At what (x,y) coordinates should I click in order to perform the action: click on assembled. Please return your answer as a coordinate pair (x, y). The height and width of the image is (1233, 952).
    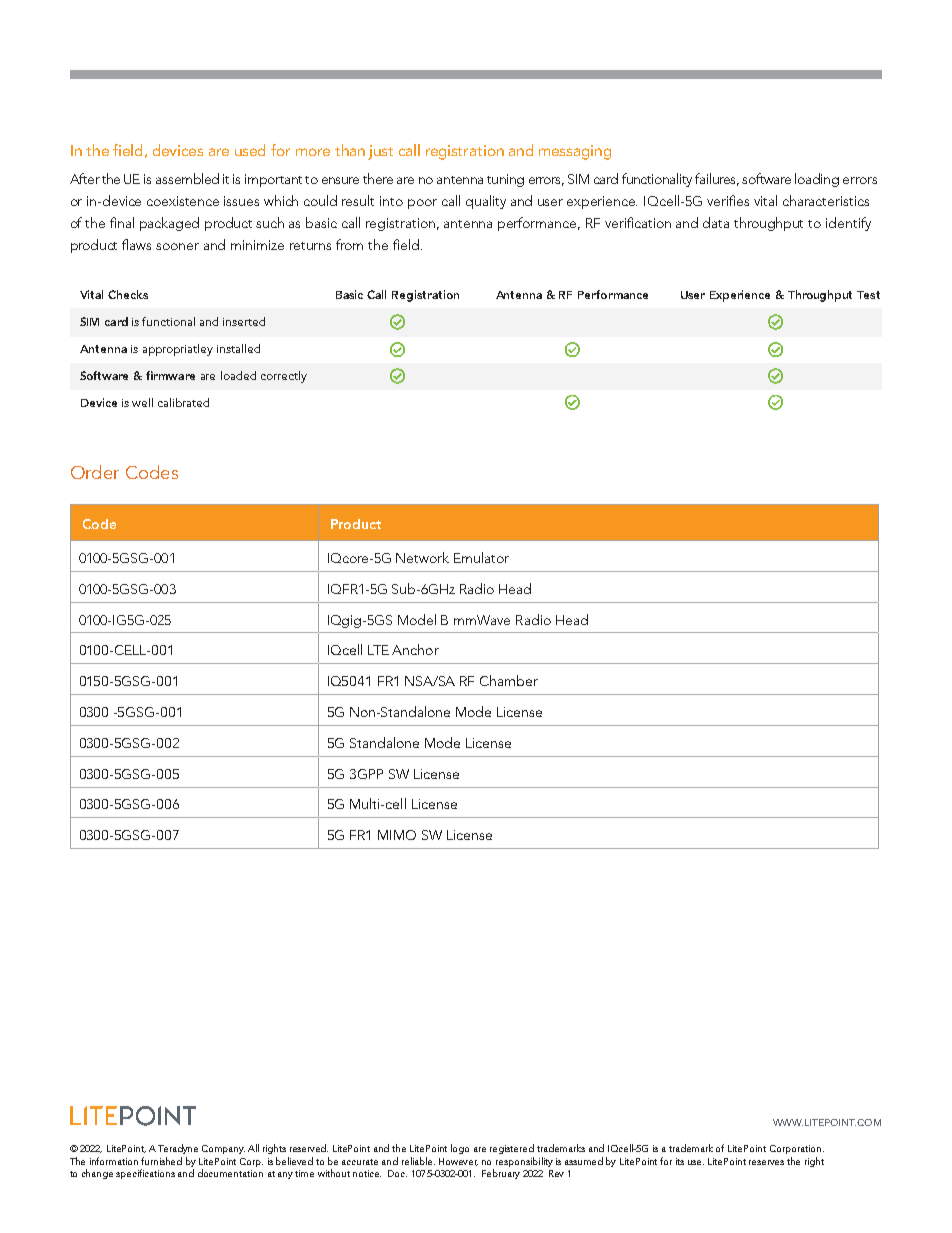
    Looking at the image, I should click on (187, 178).
